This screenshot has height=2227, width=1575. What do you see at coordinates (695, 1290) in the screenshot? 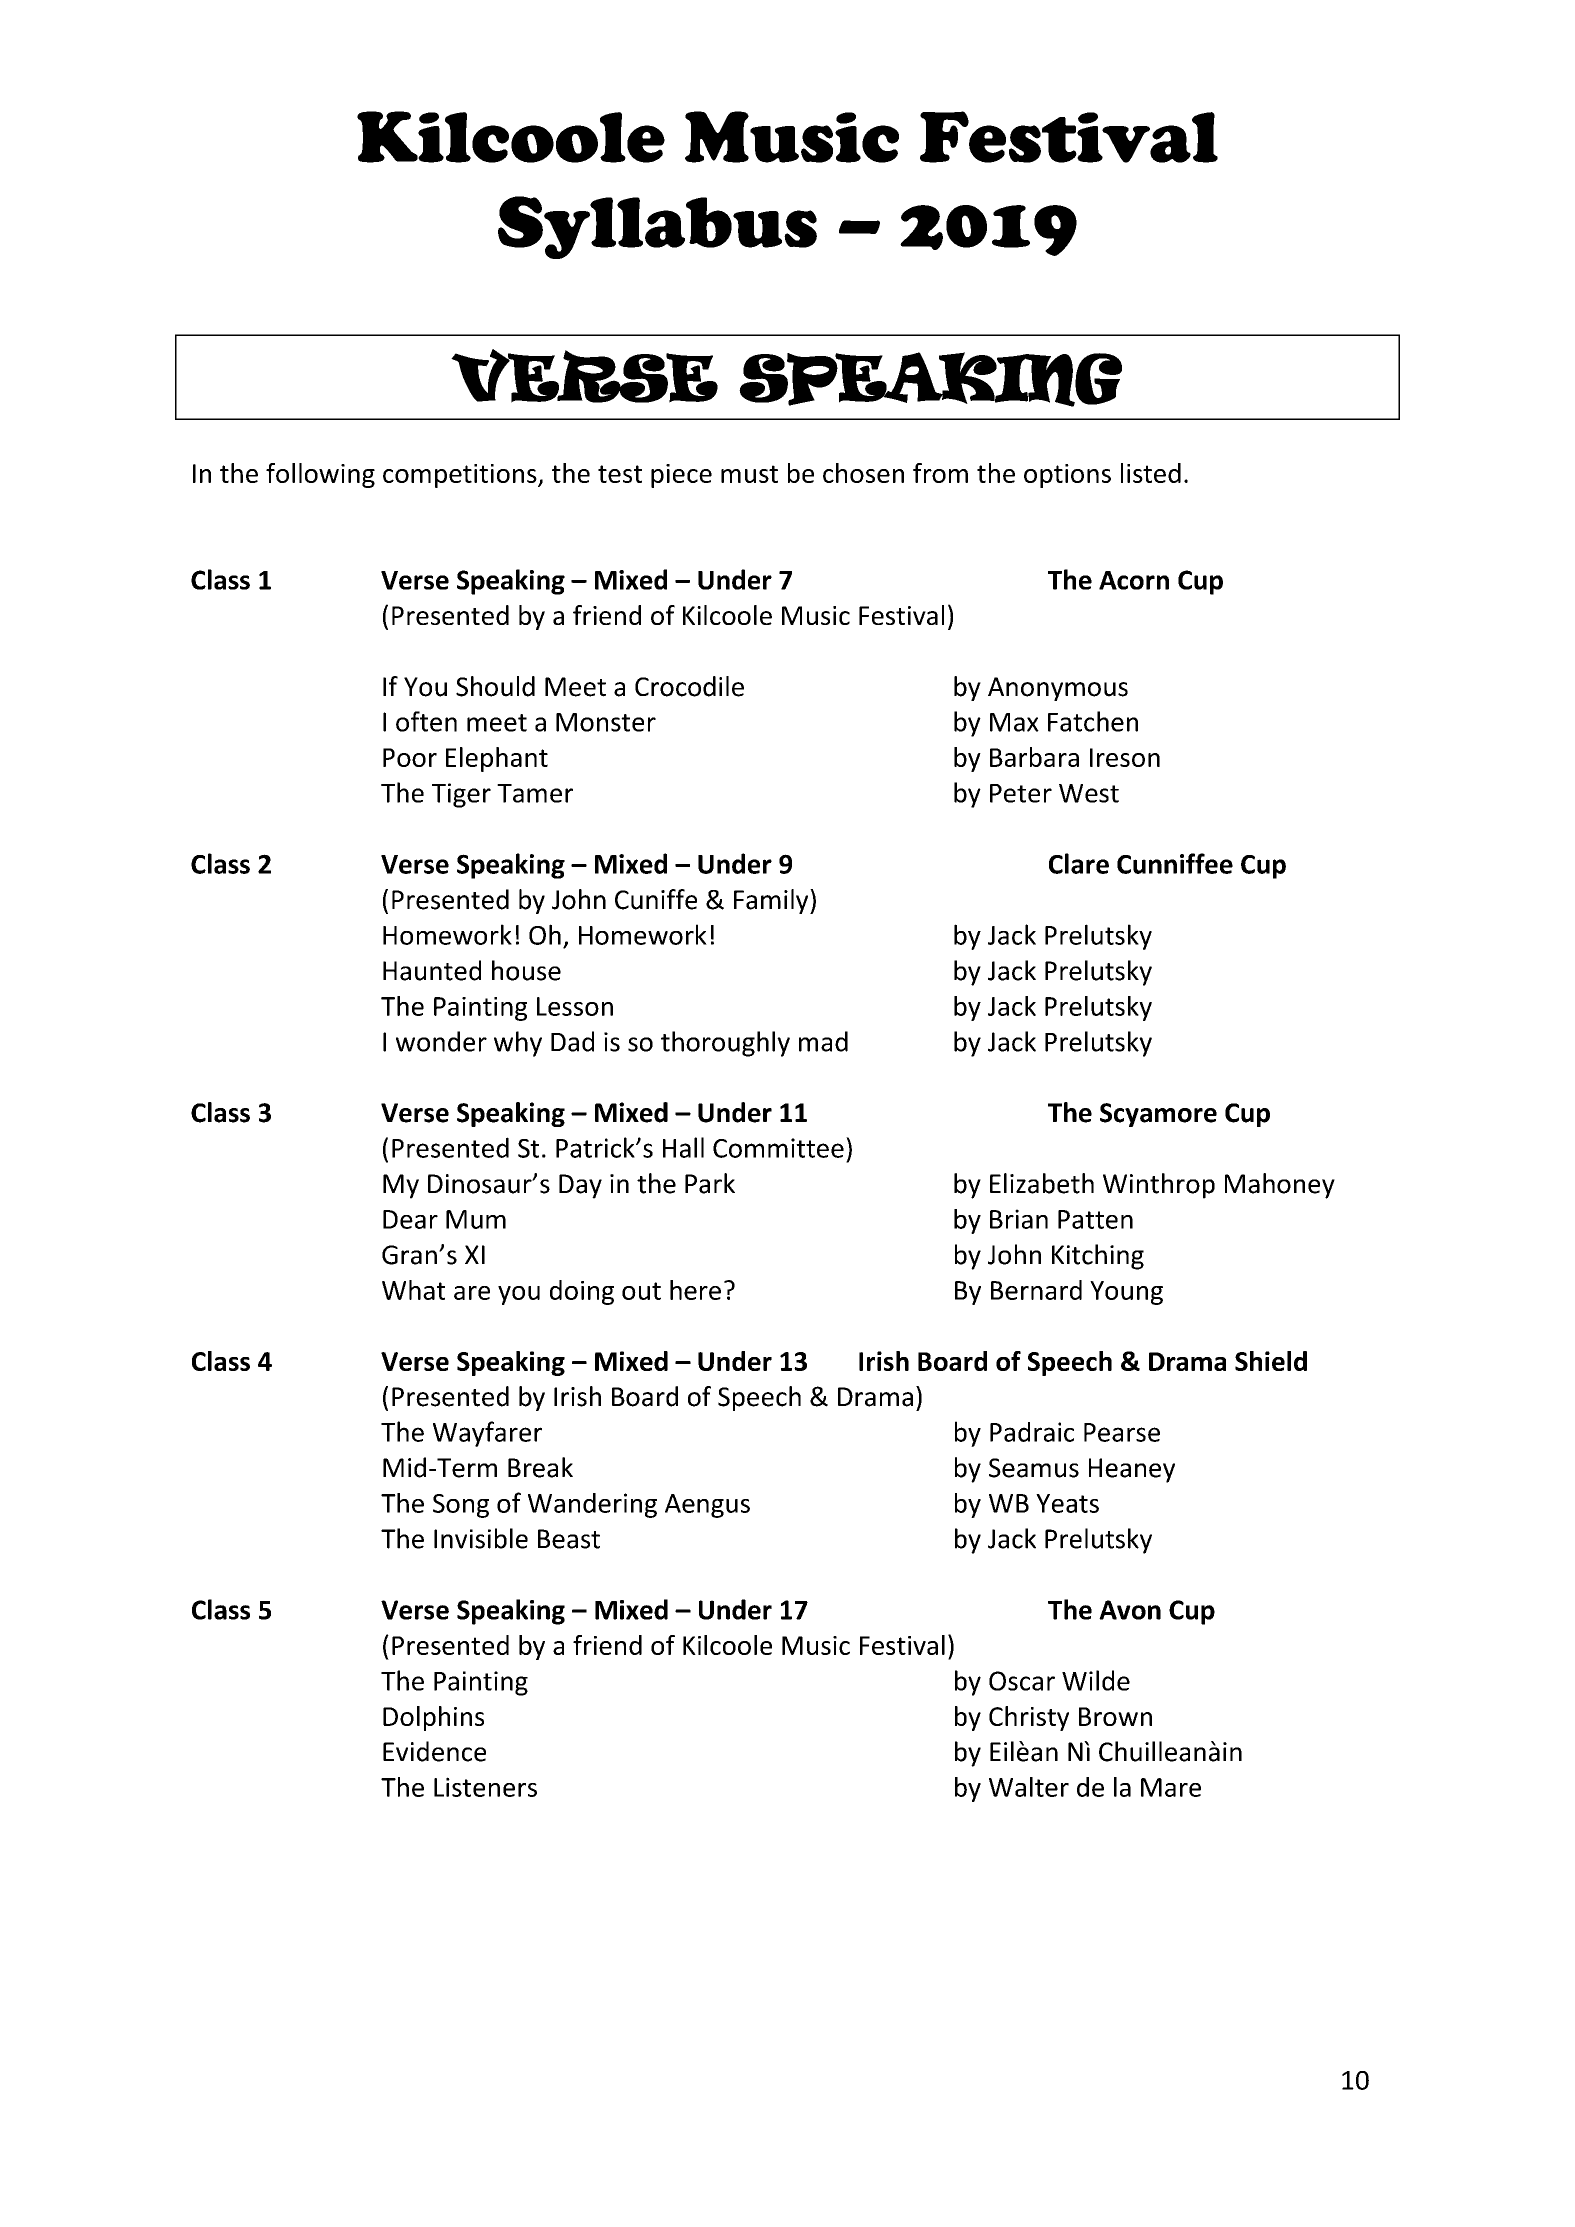
I see `here` at bounding box center [695, 1290].
